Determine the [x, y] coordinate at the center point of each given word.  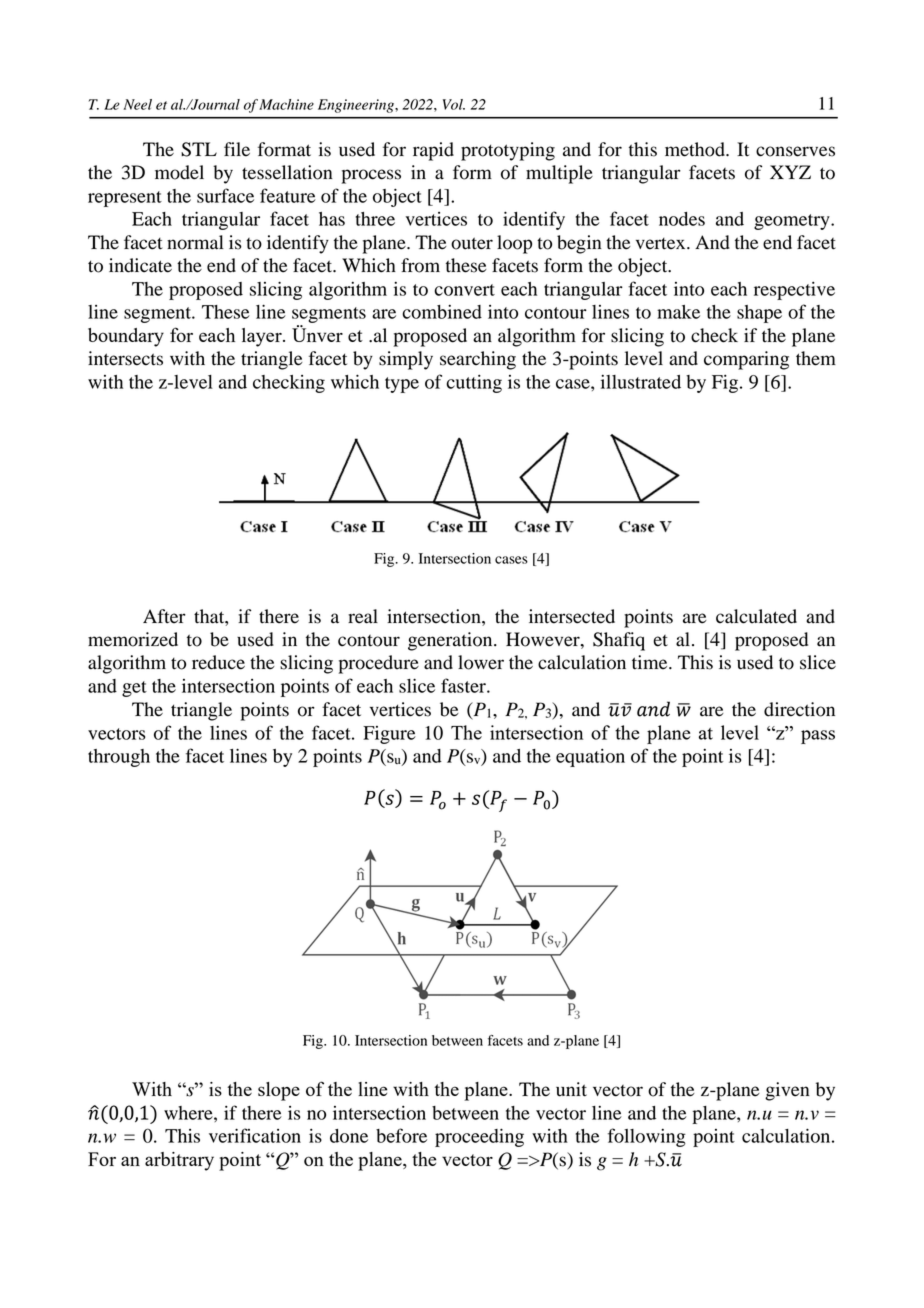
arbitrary [179, 1161]
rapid [433, 151]
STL [199, 149]
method [696, 149]
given [787, 1091]
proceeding [479, 1137]
